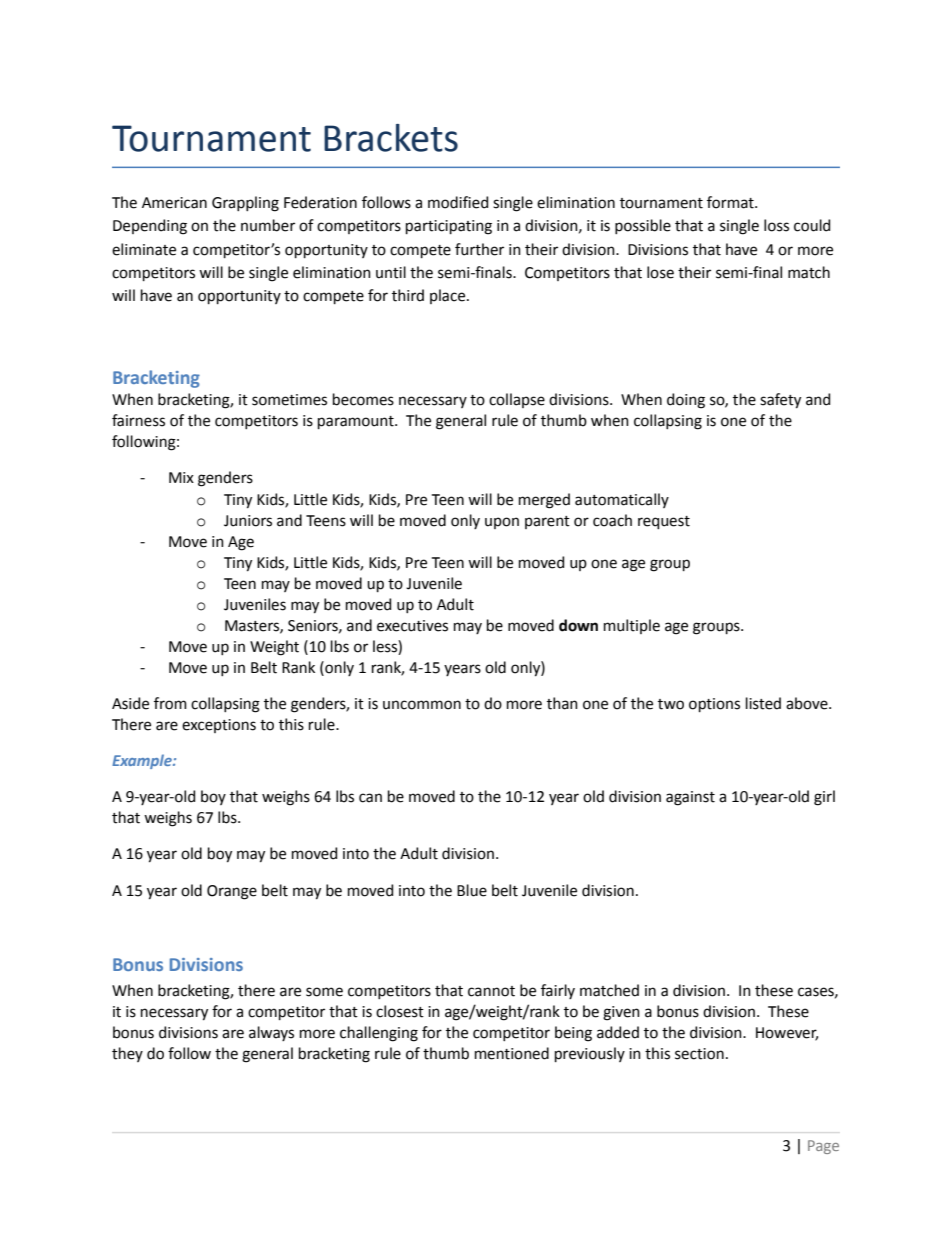  I want to click on participating, so click(449, 227).
